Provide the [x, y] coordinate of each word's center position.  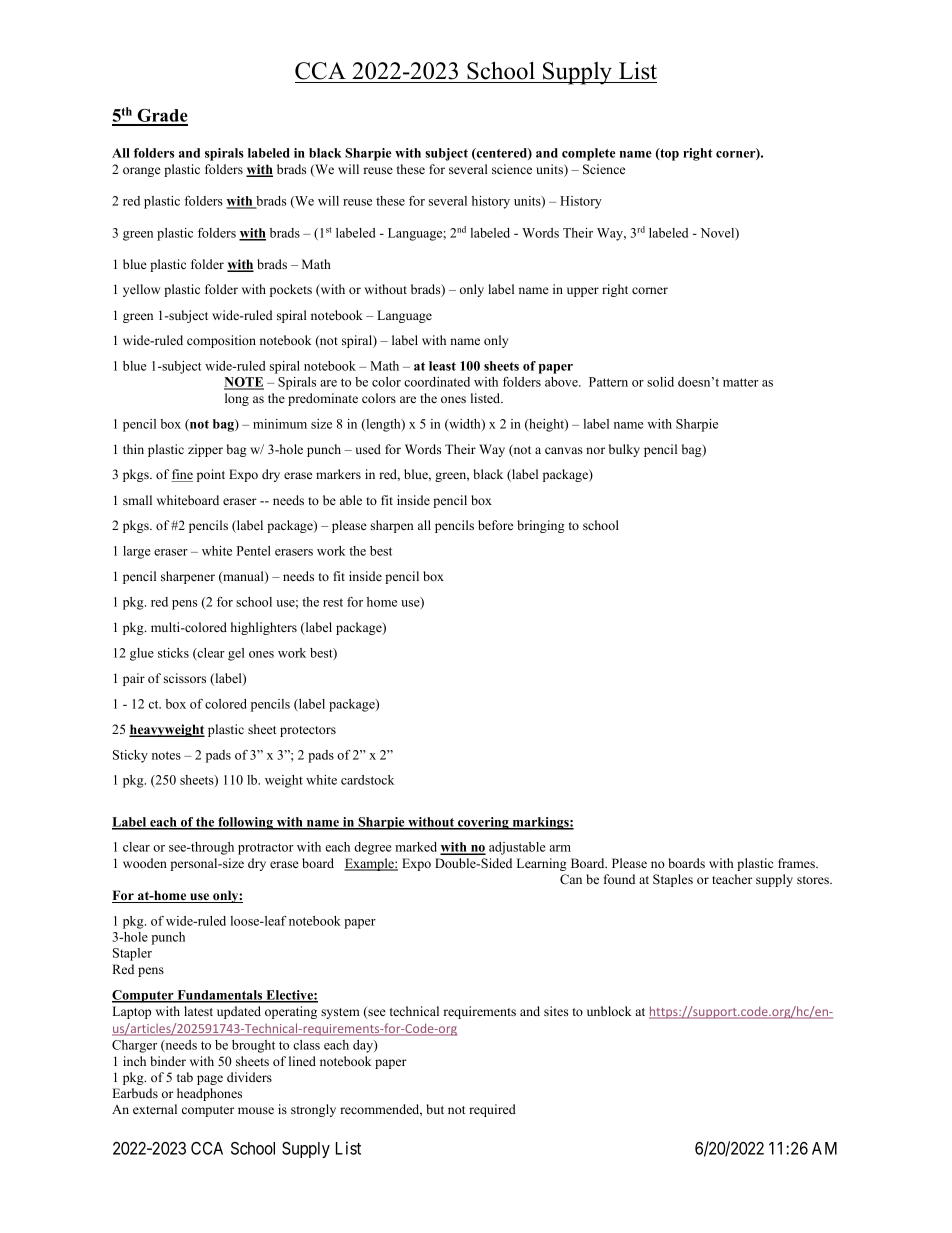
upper [583, 292]
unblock [609, 1011]
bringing [541, 526]
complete [589, 154]
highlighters [264, 628]
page [210, 1080]
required [492, 1110]
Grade [161, 117]
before [495, 525]
